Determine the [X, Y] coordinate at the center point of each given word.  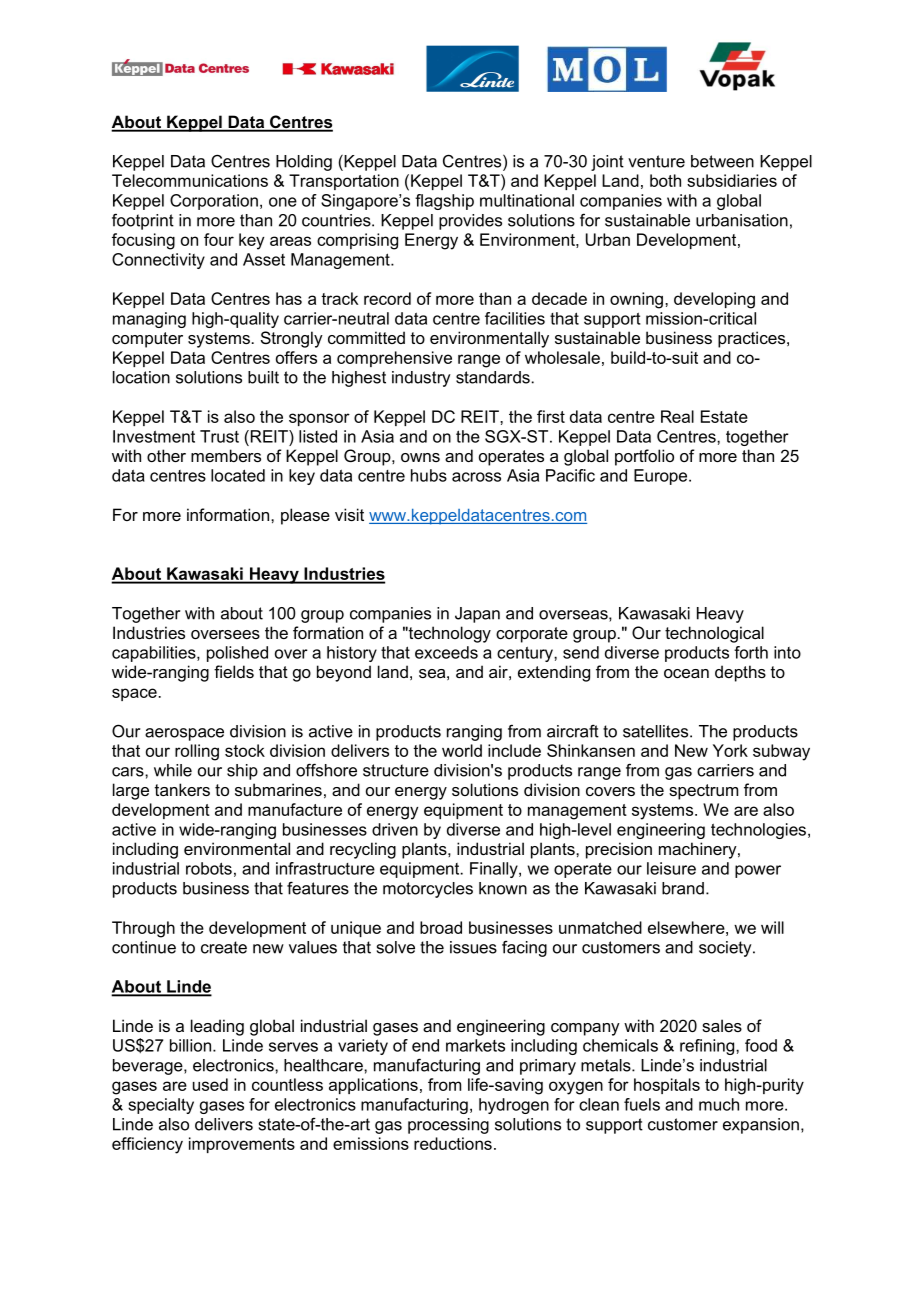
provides [470, 222]
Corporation [214, 202]
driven [395, 829]
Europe [662, 477]
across [476, 477]
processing [448, 1126]
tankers [182, 789]
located [238, 475]
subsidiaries [732, 180]
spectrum [703, 792]
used [210, 1084]
